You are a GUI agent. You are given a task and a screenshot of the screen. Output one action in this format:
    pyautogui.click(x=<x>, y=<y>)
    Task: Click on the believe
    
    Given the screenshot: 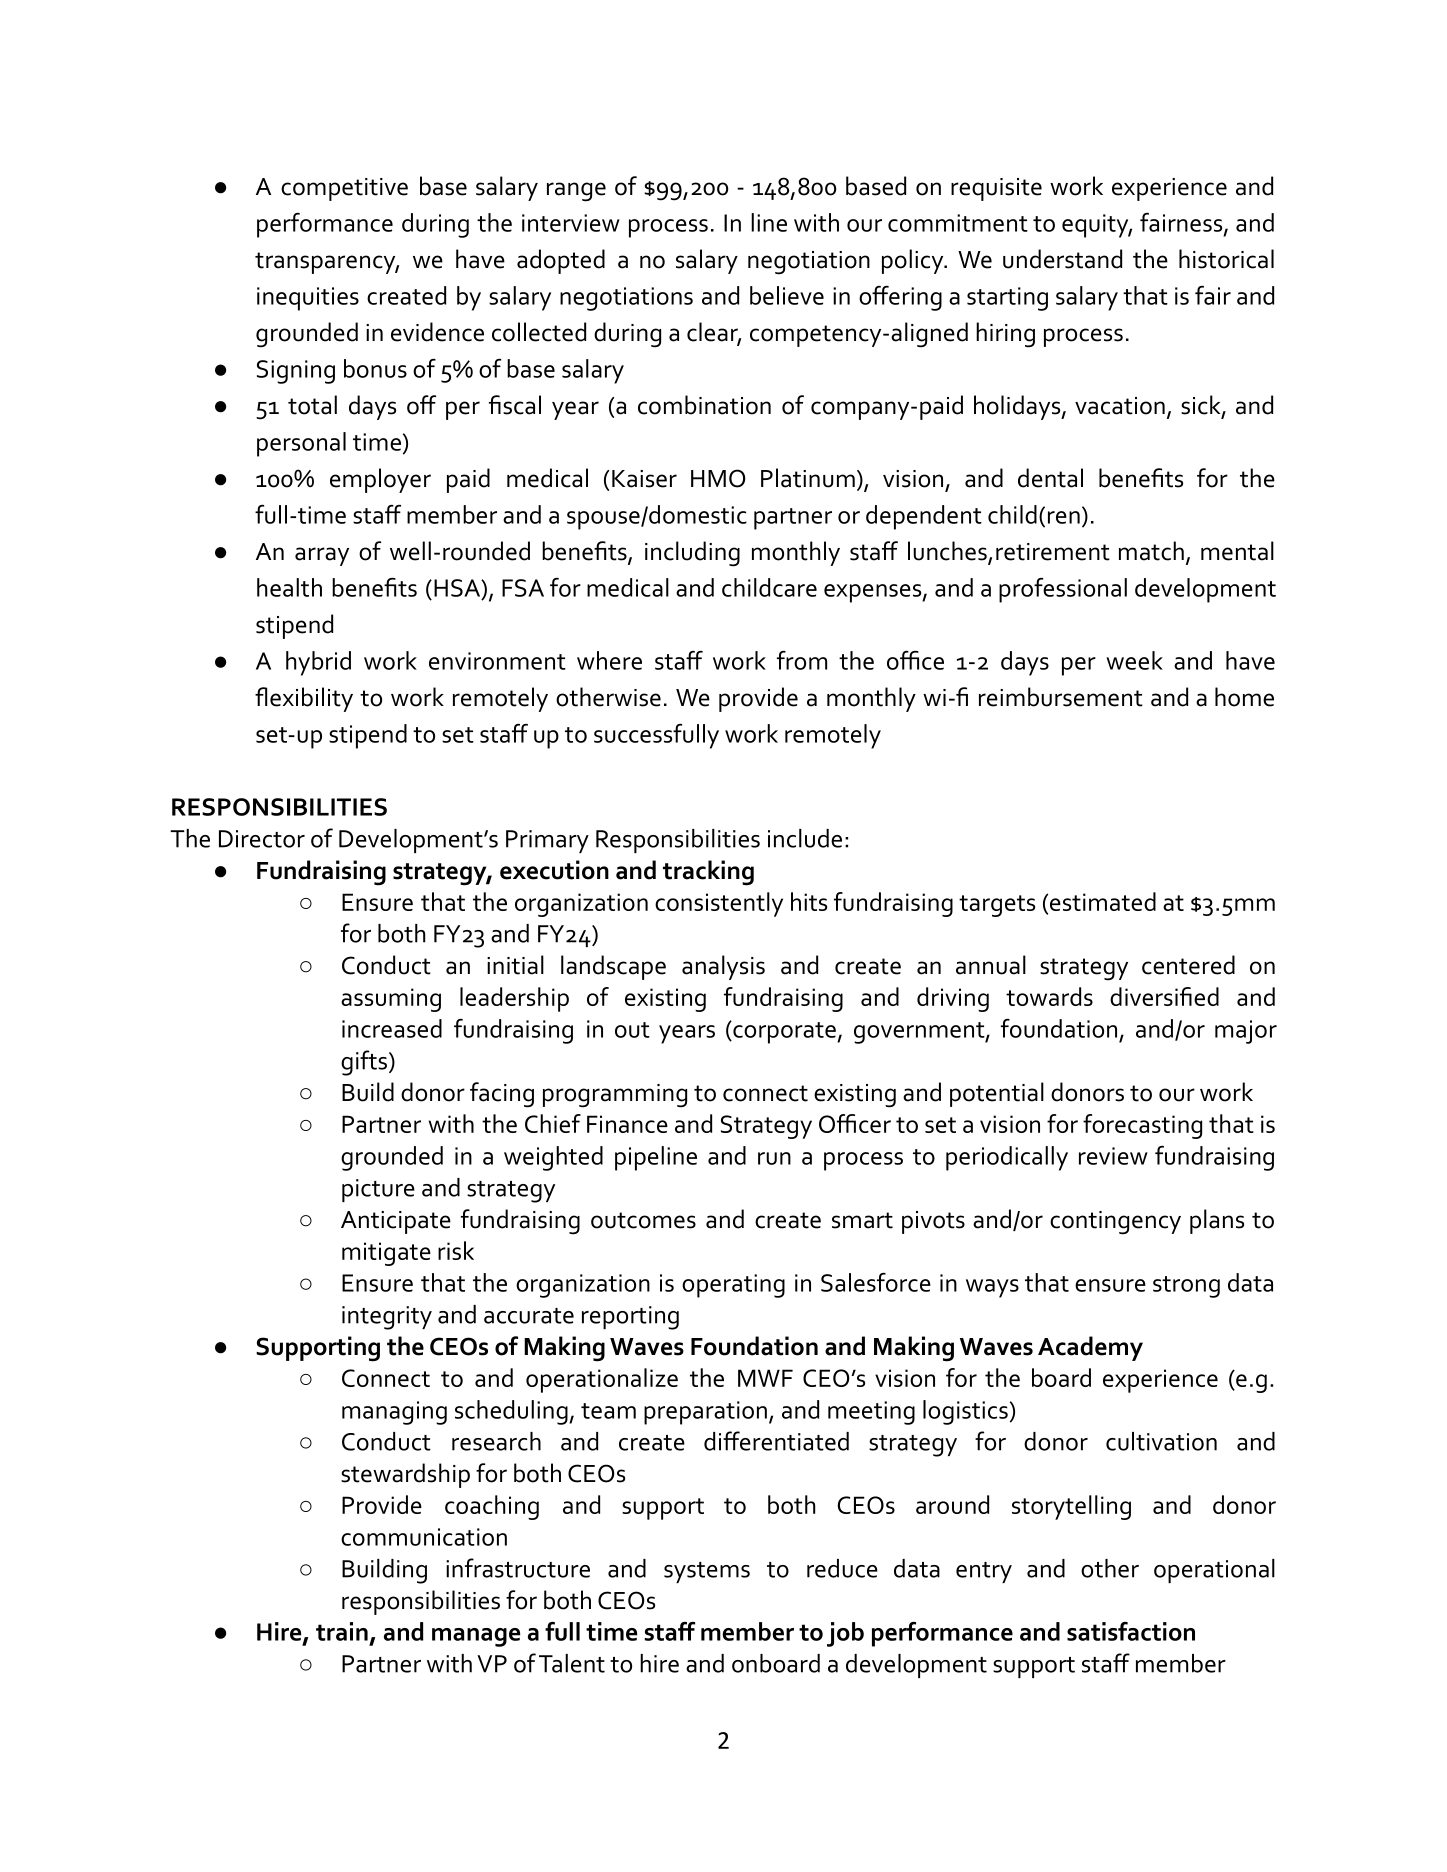 What is the action you would take?
    pyautogui.click(x=787, y=295)
